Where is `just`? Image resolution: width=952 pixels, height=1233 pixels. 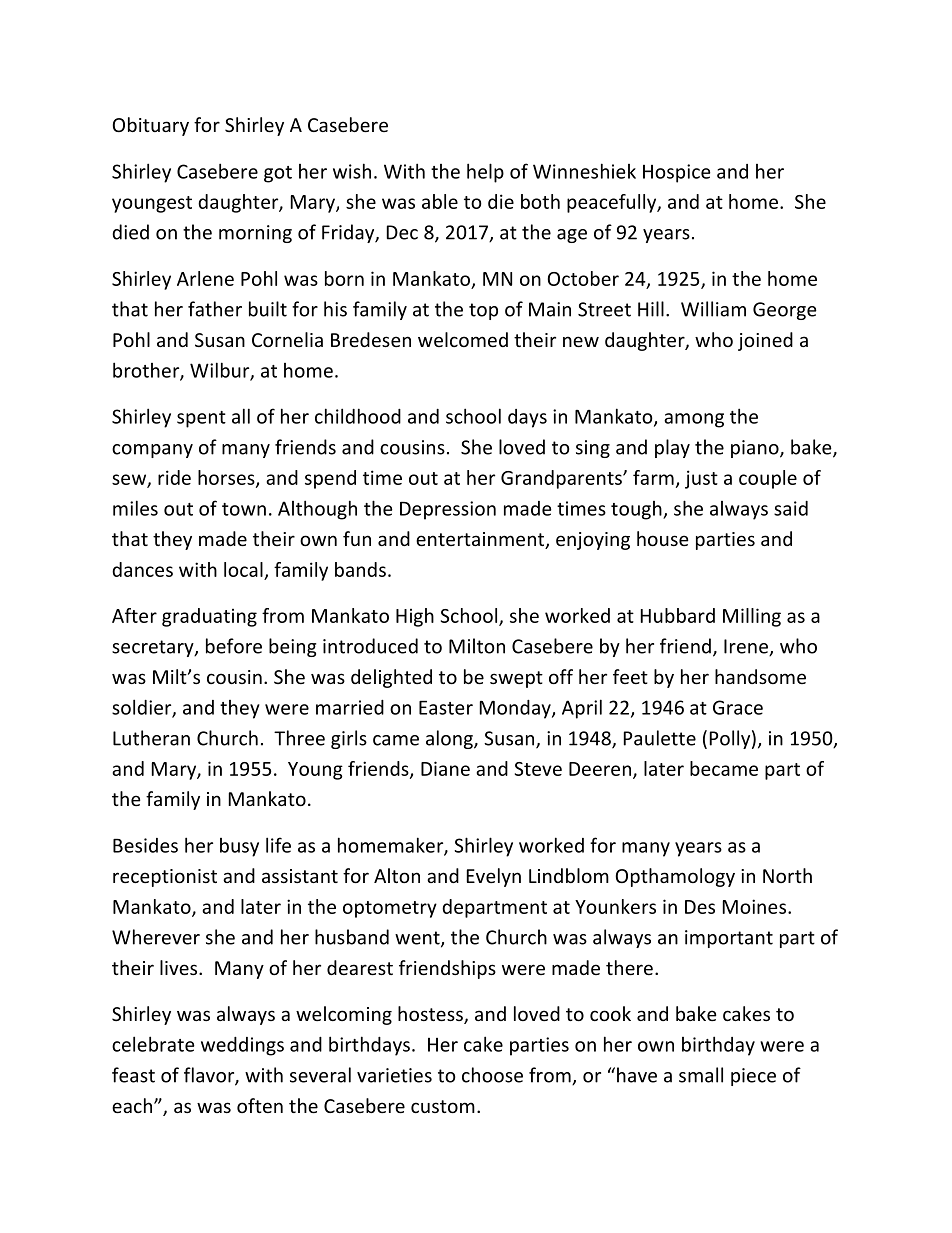 just is located at coordinates (701, 479).
